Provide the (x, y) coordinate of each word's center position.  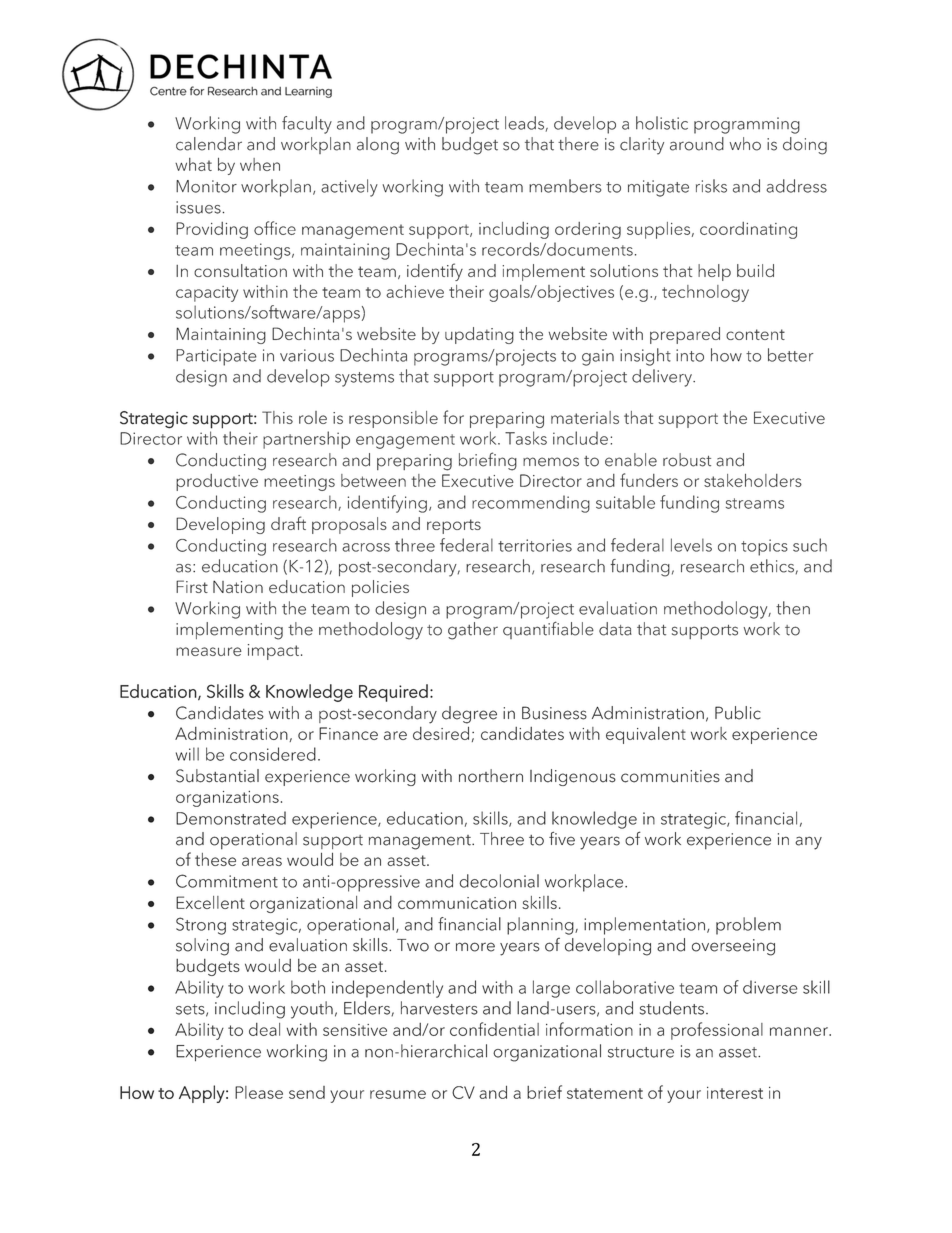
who (745, 144)
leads (524, 123)
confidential (494, 1029)
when (260, 164)
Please (259, 1092)
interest (735, 1093)
